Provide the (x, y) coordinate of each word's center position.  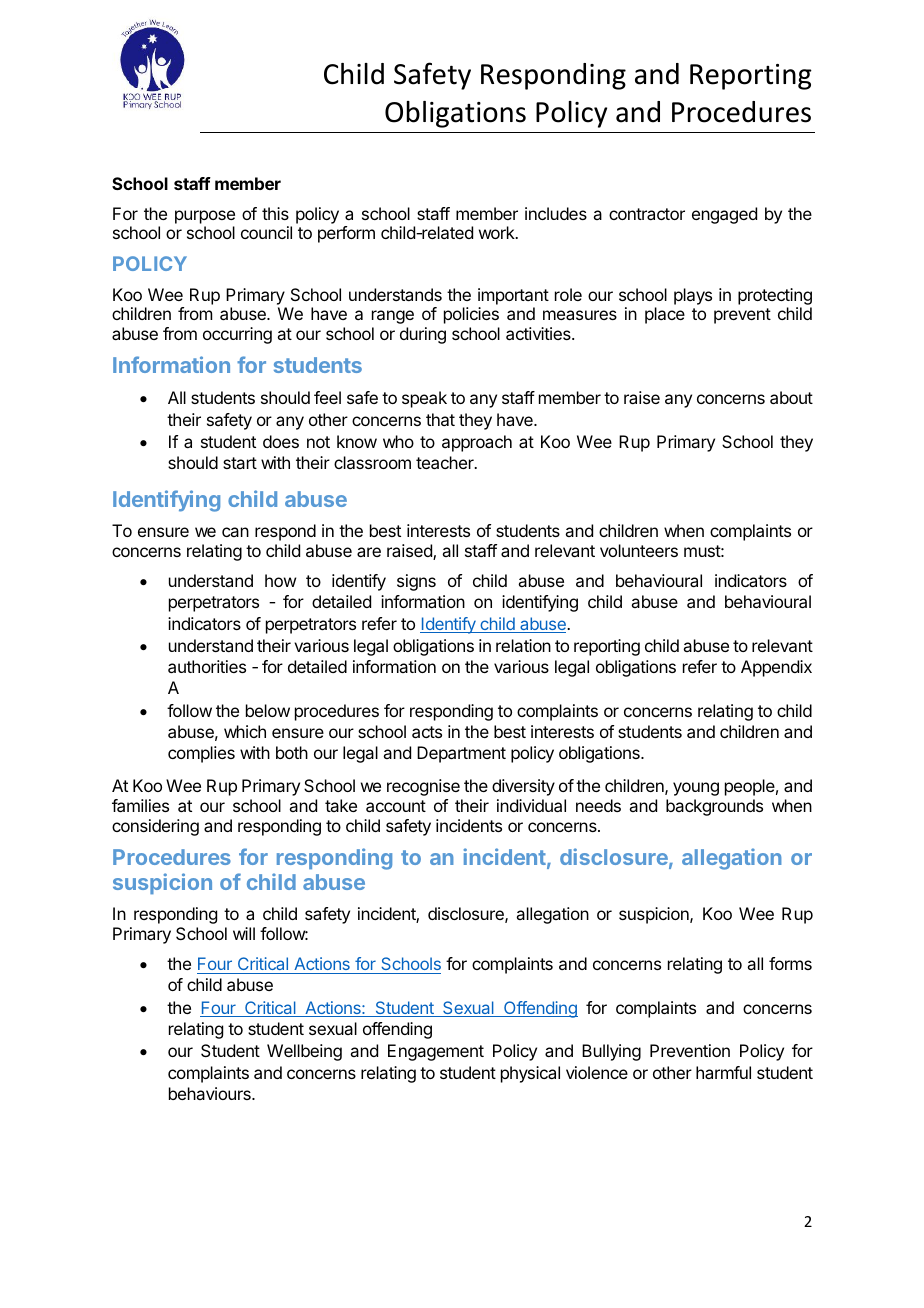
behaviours (211, 1093)
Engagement (436, 1052)
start (240, 463)
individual (531, 805)
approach (477, 443)
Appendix (776, 668)
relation (523, 645)
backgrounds (714, 807)
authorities (207, 666)
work (498, 232)
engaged (724, 215)
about (791, 397)
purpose (205, 217)
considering (155, 827)
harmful (723, 1072)
